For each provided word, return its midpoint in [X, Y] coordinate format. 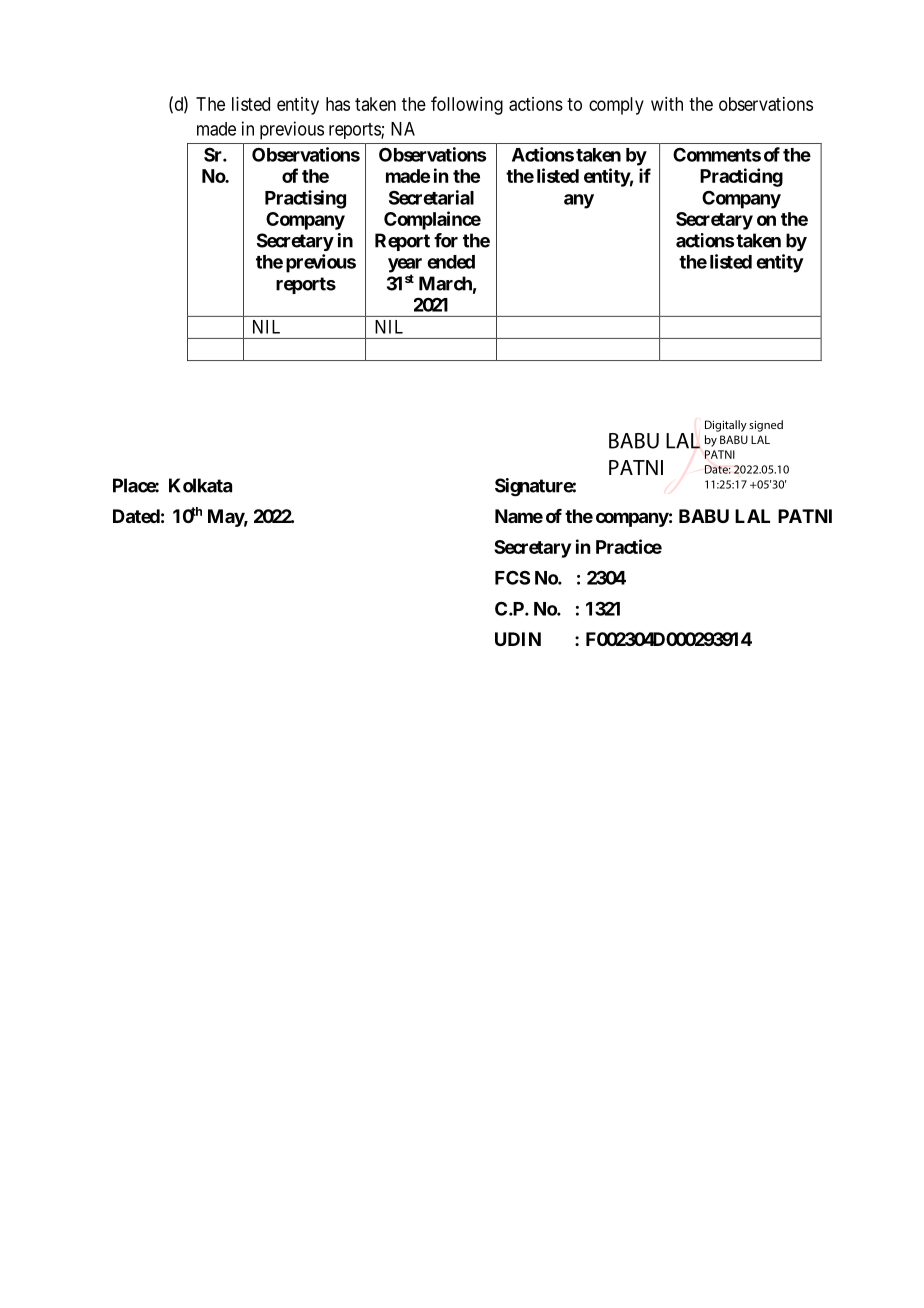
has [338, 104]
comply [616, 106]
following [467, 105]
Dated [136, 516]
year [405, 266]
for [446, 240]
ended [451, 262]
